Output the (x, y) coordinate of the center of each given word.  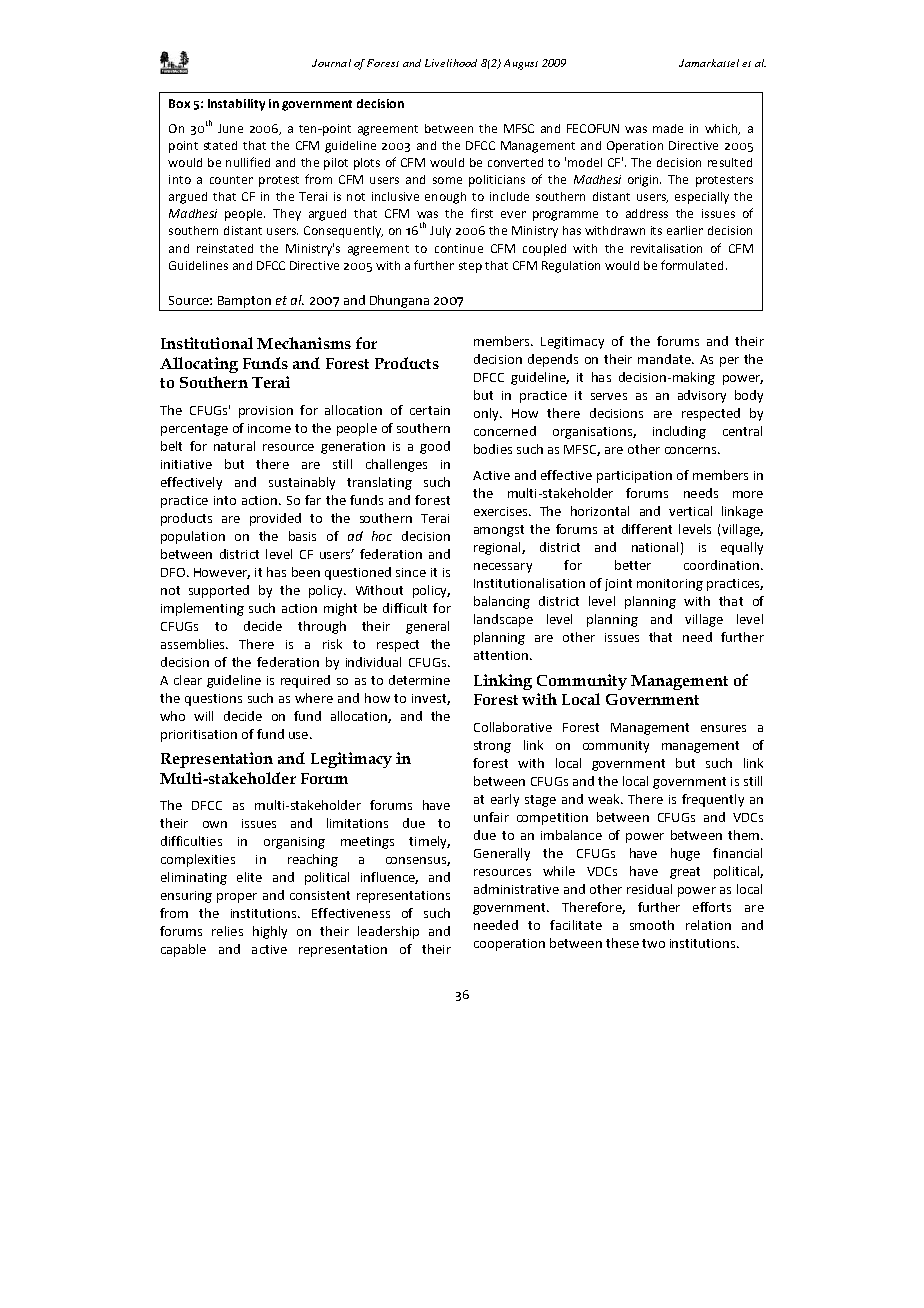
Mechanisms (304, 343)
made (668, 128)
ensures (723, 728)
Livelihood (451, 63)
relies (227, 931)
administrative (516, 889)
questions (213, 700)
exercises (502, 511)
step (470, 267)
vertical (690, 511)
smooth (652, 925)
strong (492, 747)
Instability (236, 105)
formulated (692, 265)
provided (275, 519)
